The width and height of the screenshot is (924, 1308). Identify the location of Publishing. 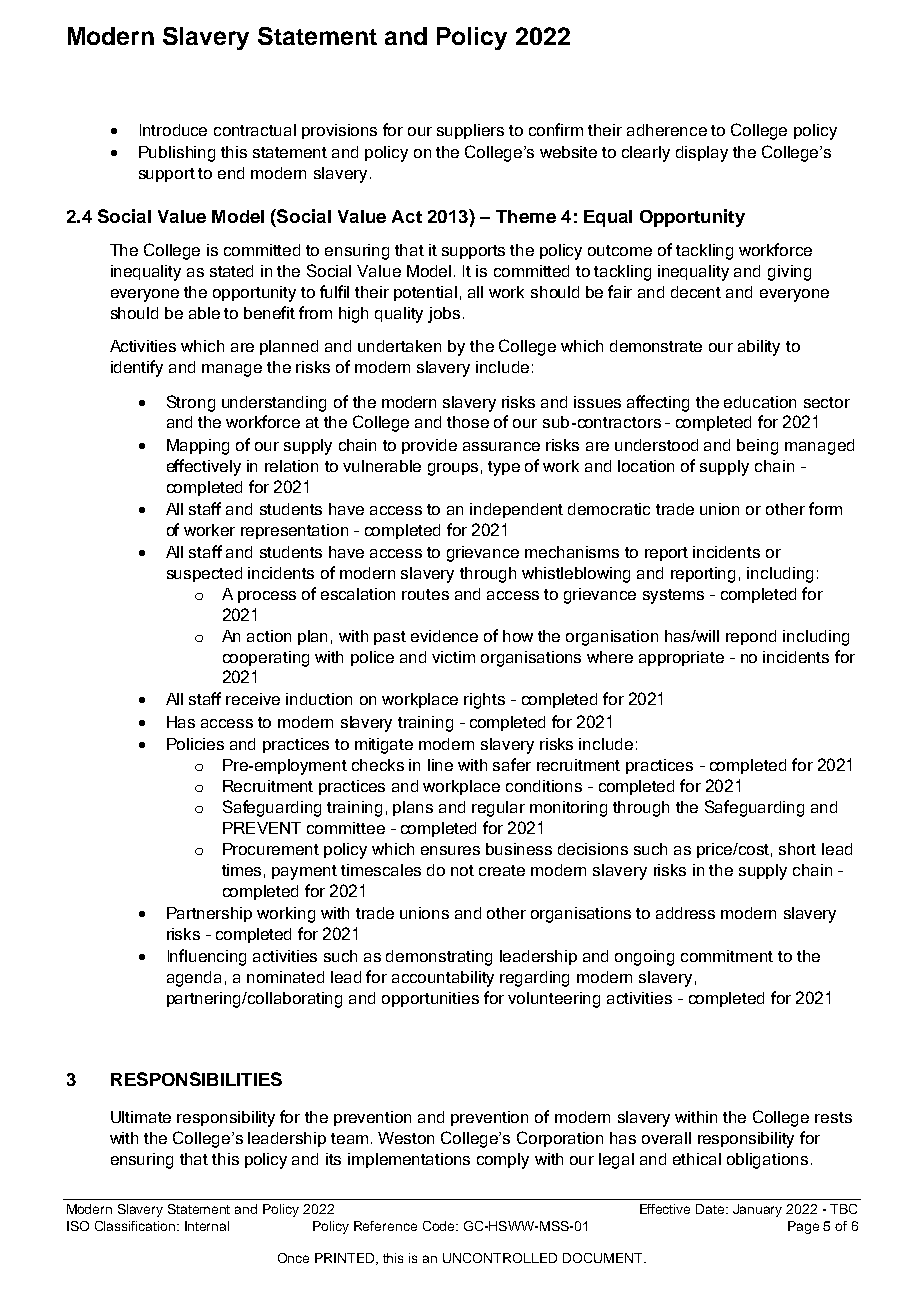
(177, 154).
